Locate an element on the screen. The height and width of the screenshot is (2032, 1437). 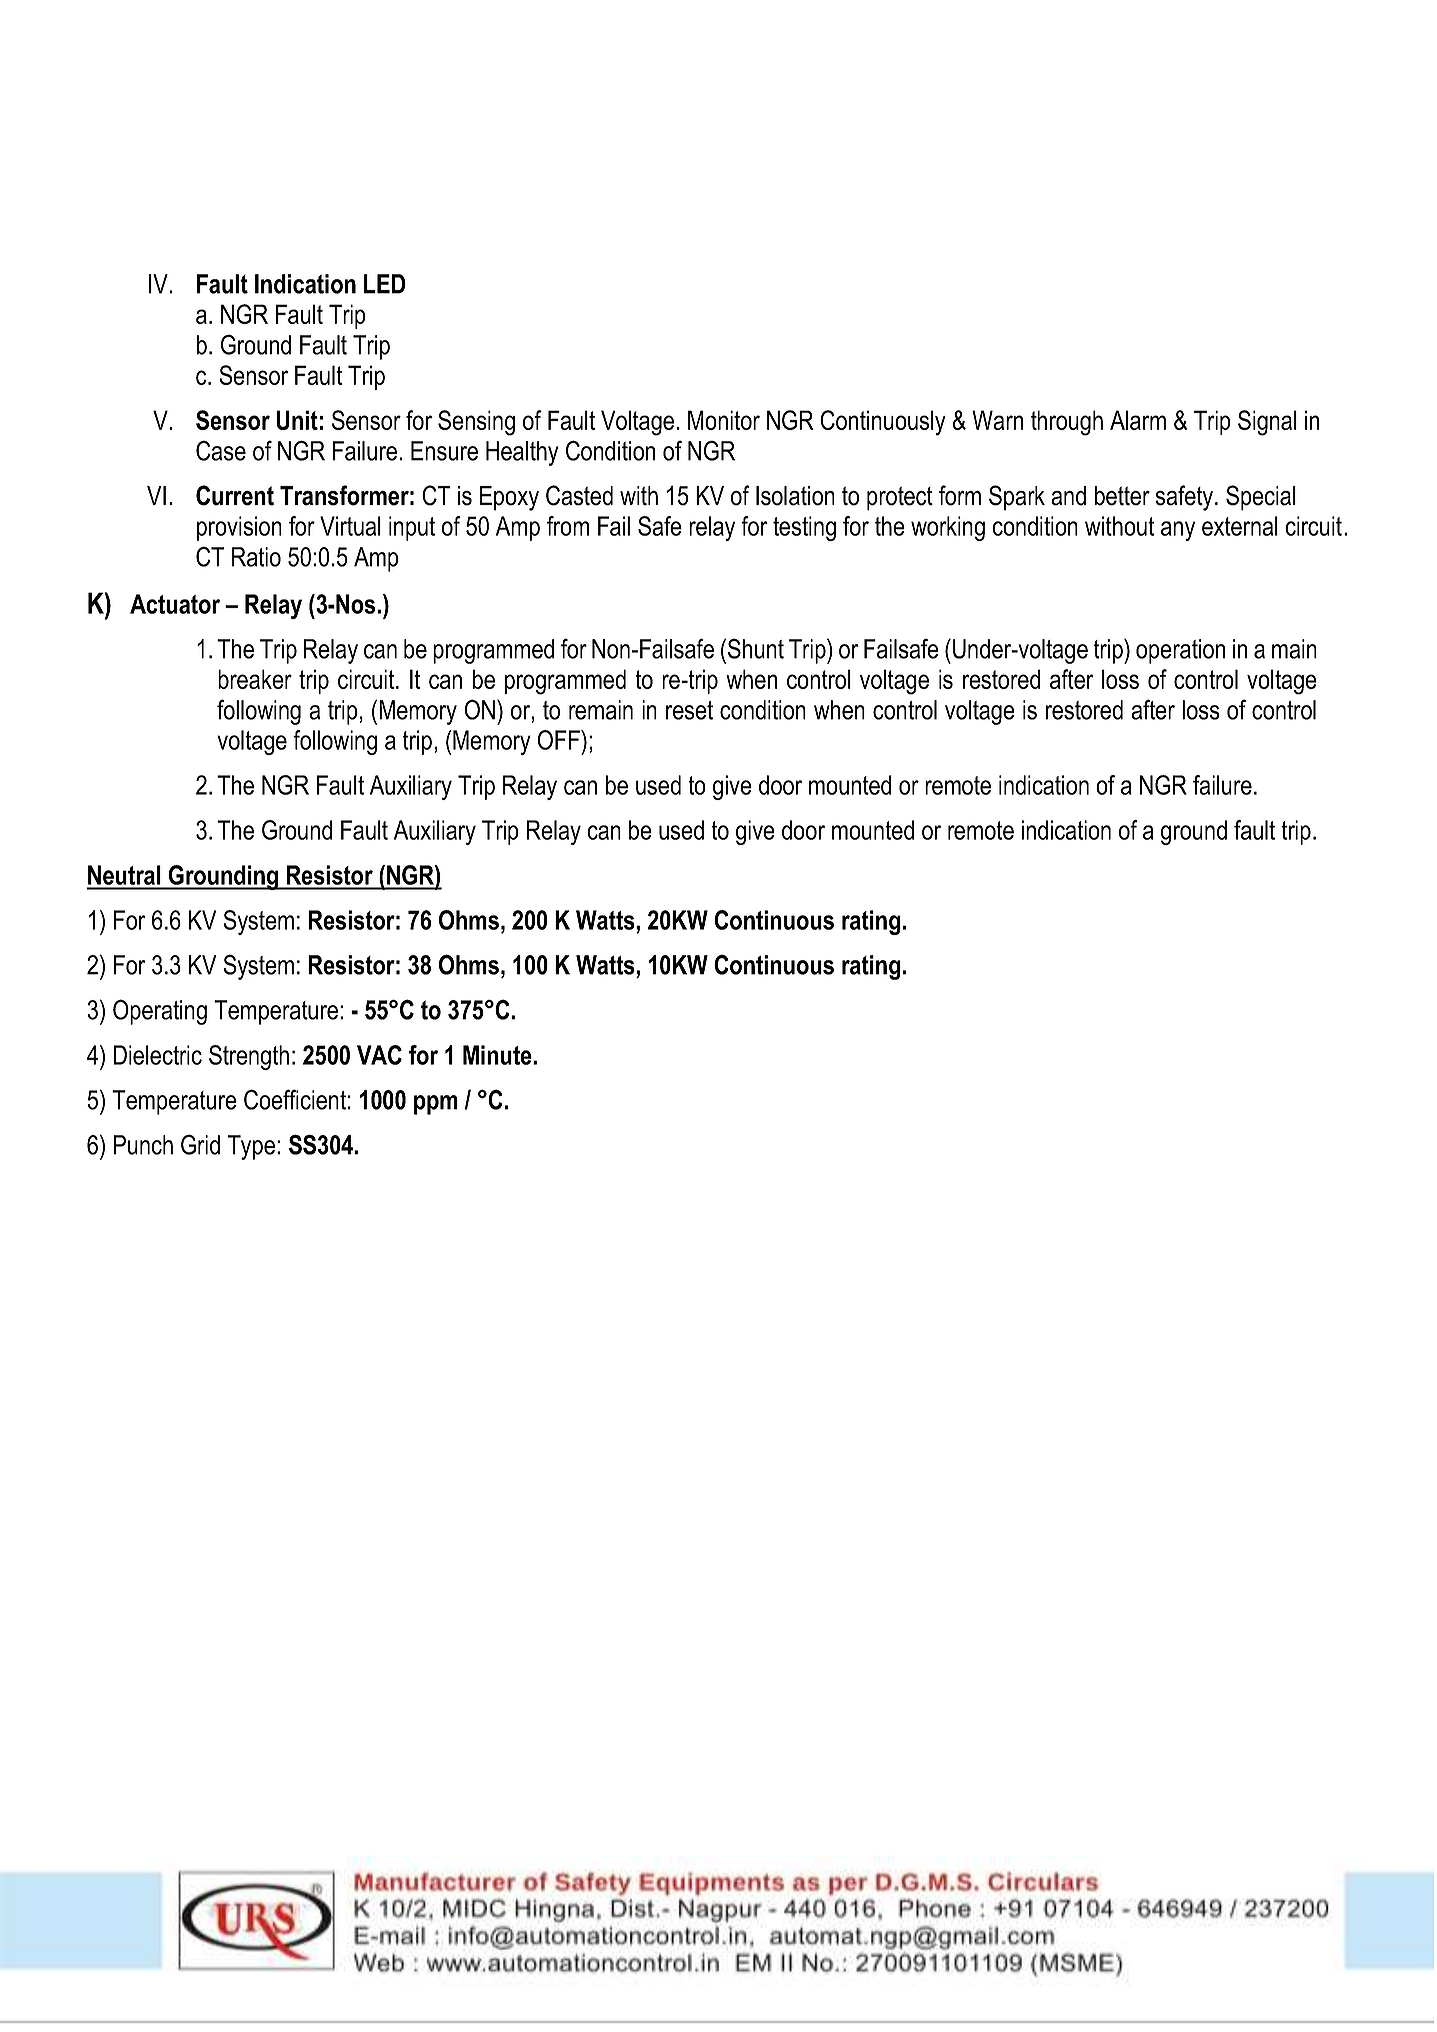
reset is located at coordinates (689, 710).
